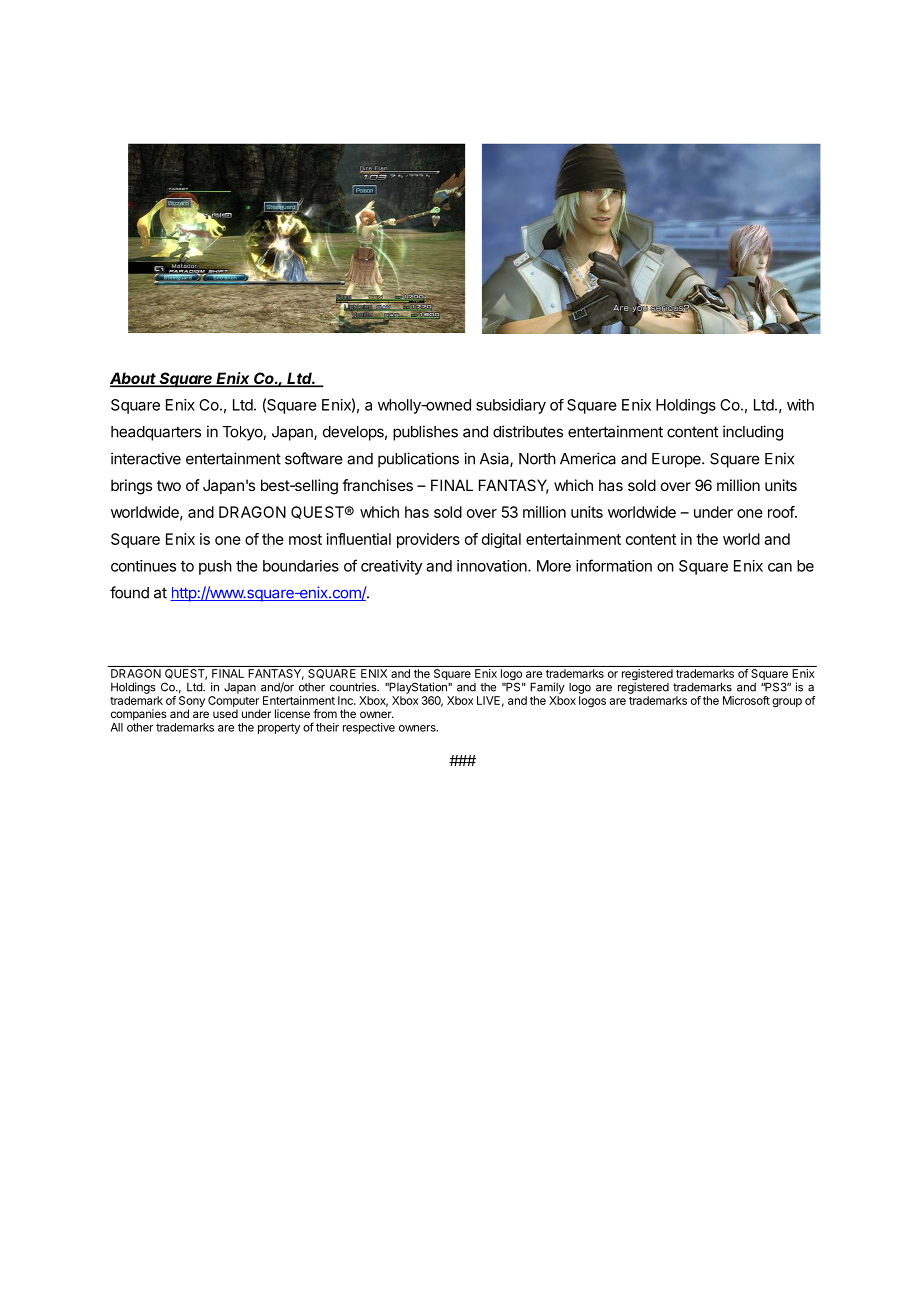 The width and height of the screenshot is (924, 1308). I want to click on roof, so click(782, 512).
